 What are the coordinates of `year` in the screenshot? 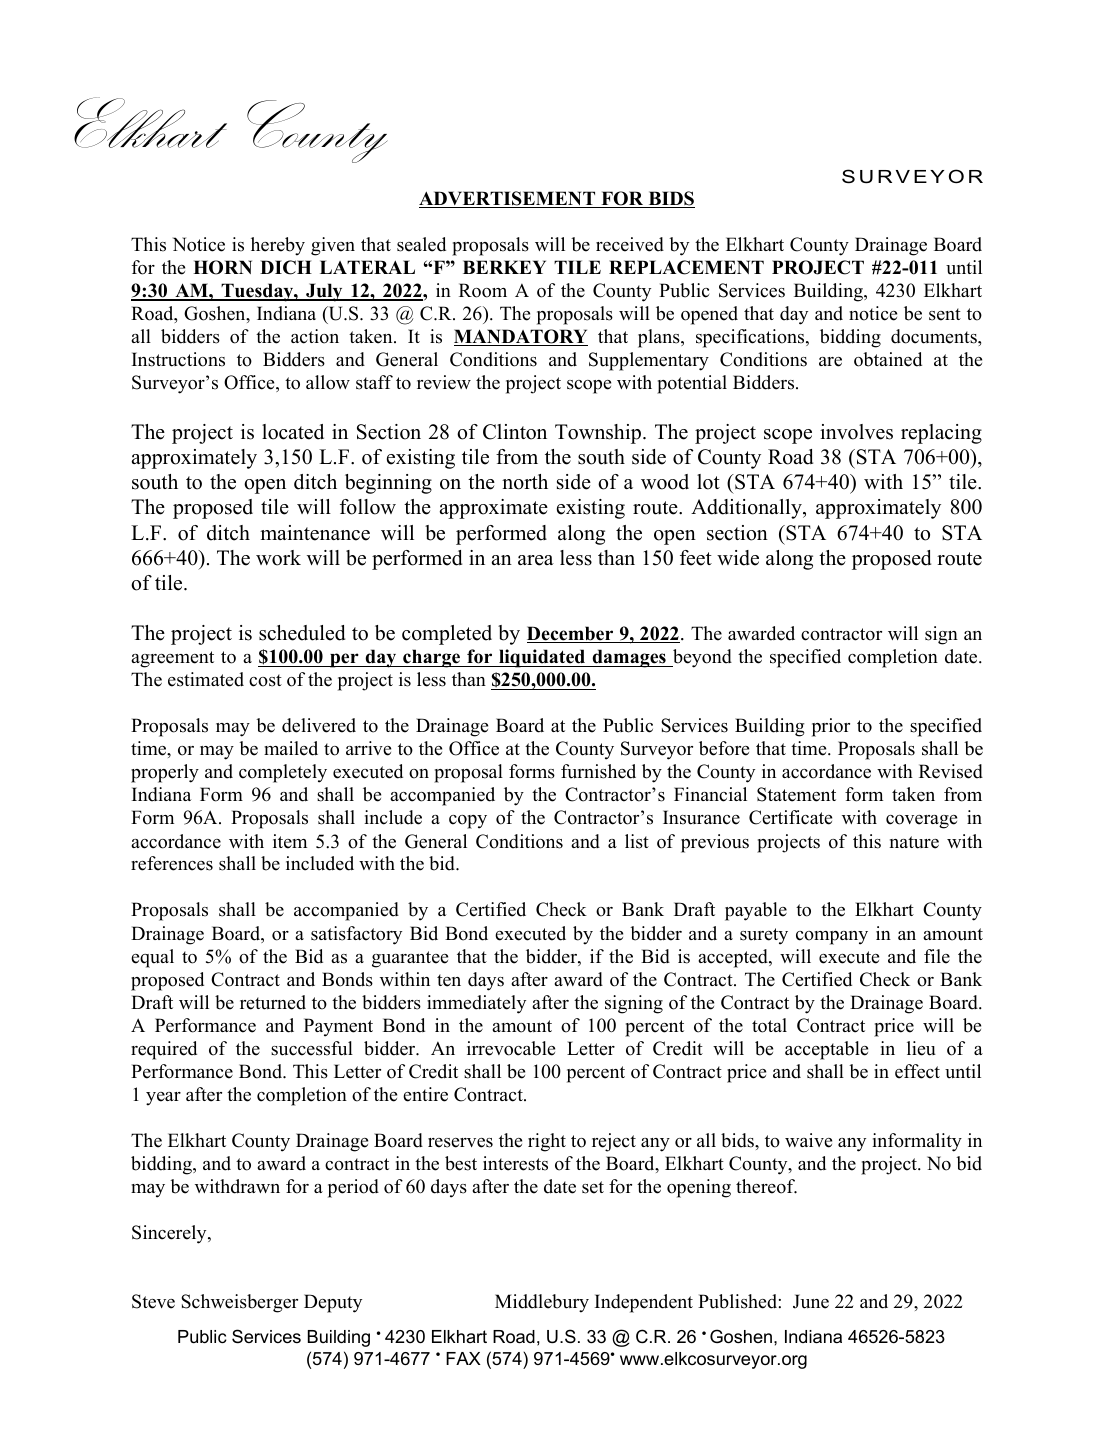 It's located at (163, 1099).
